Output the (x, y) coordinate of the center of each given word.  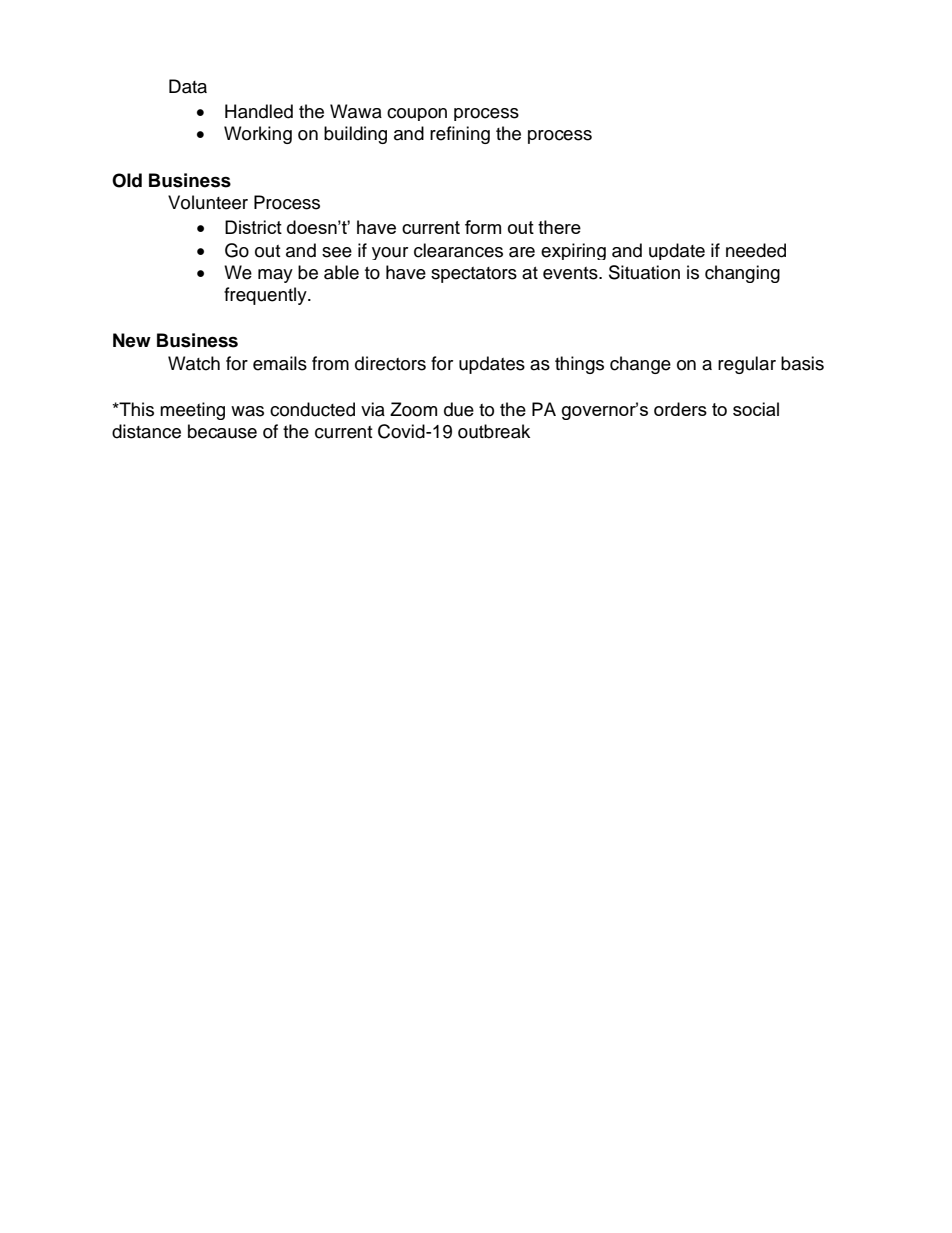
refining (460, 135)
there (559, 227)
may (275, 276)
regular (747, 365)
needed (756, 250)
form (483, 227)
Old (127, 180)
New (132, 340)
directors (390, 363)
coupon (417, 114)
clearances (458, 250)
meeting (192, 411)
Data (188, 86)
